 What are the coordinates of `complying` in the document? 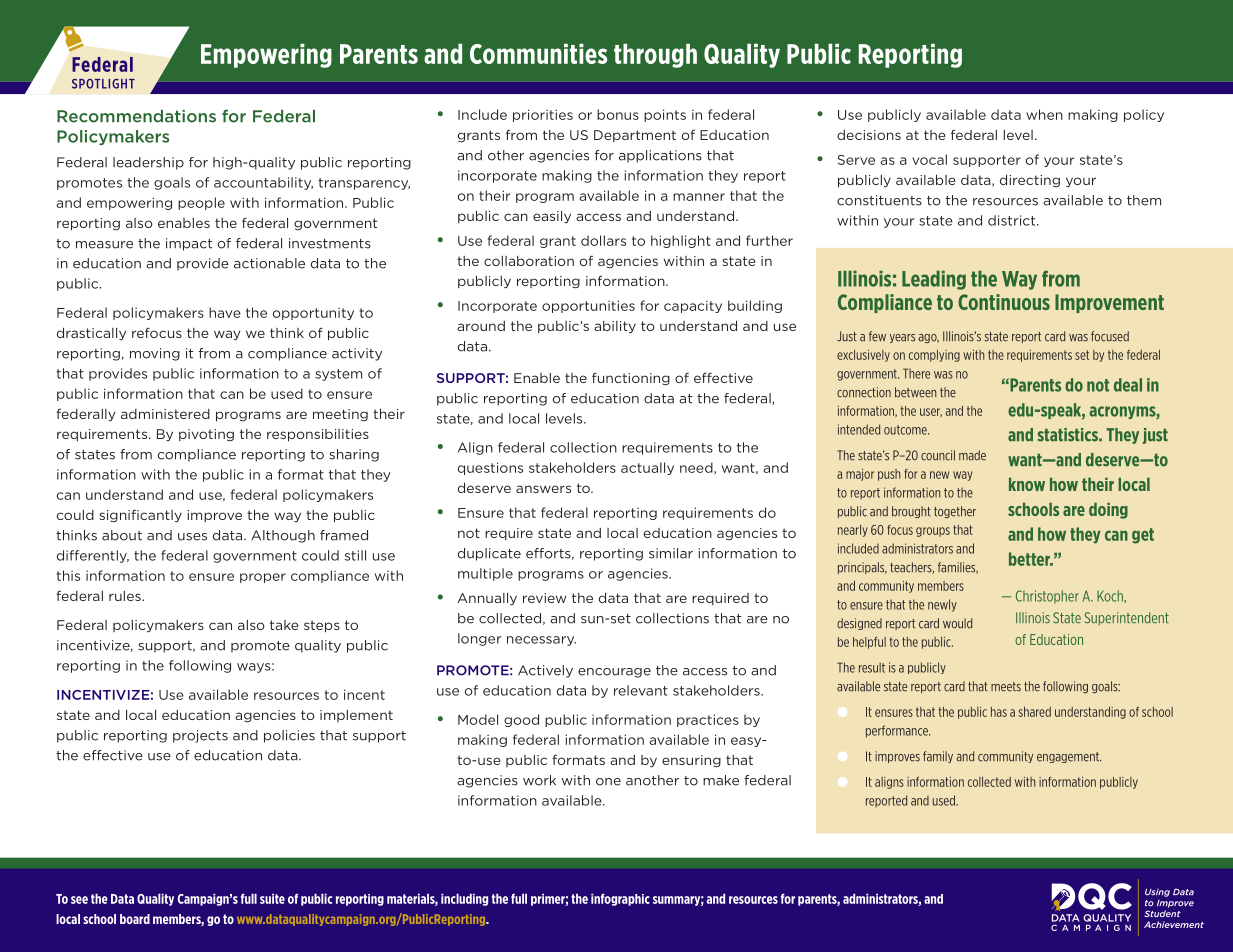 It's located at (934, 356).
